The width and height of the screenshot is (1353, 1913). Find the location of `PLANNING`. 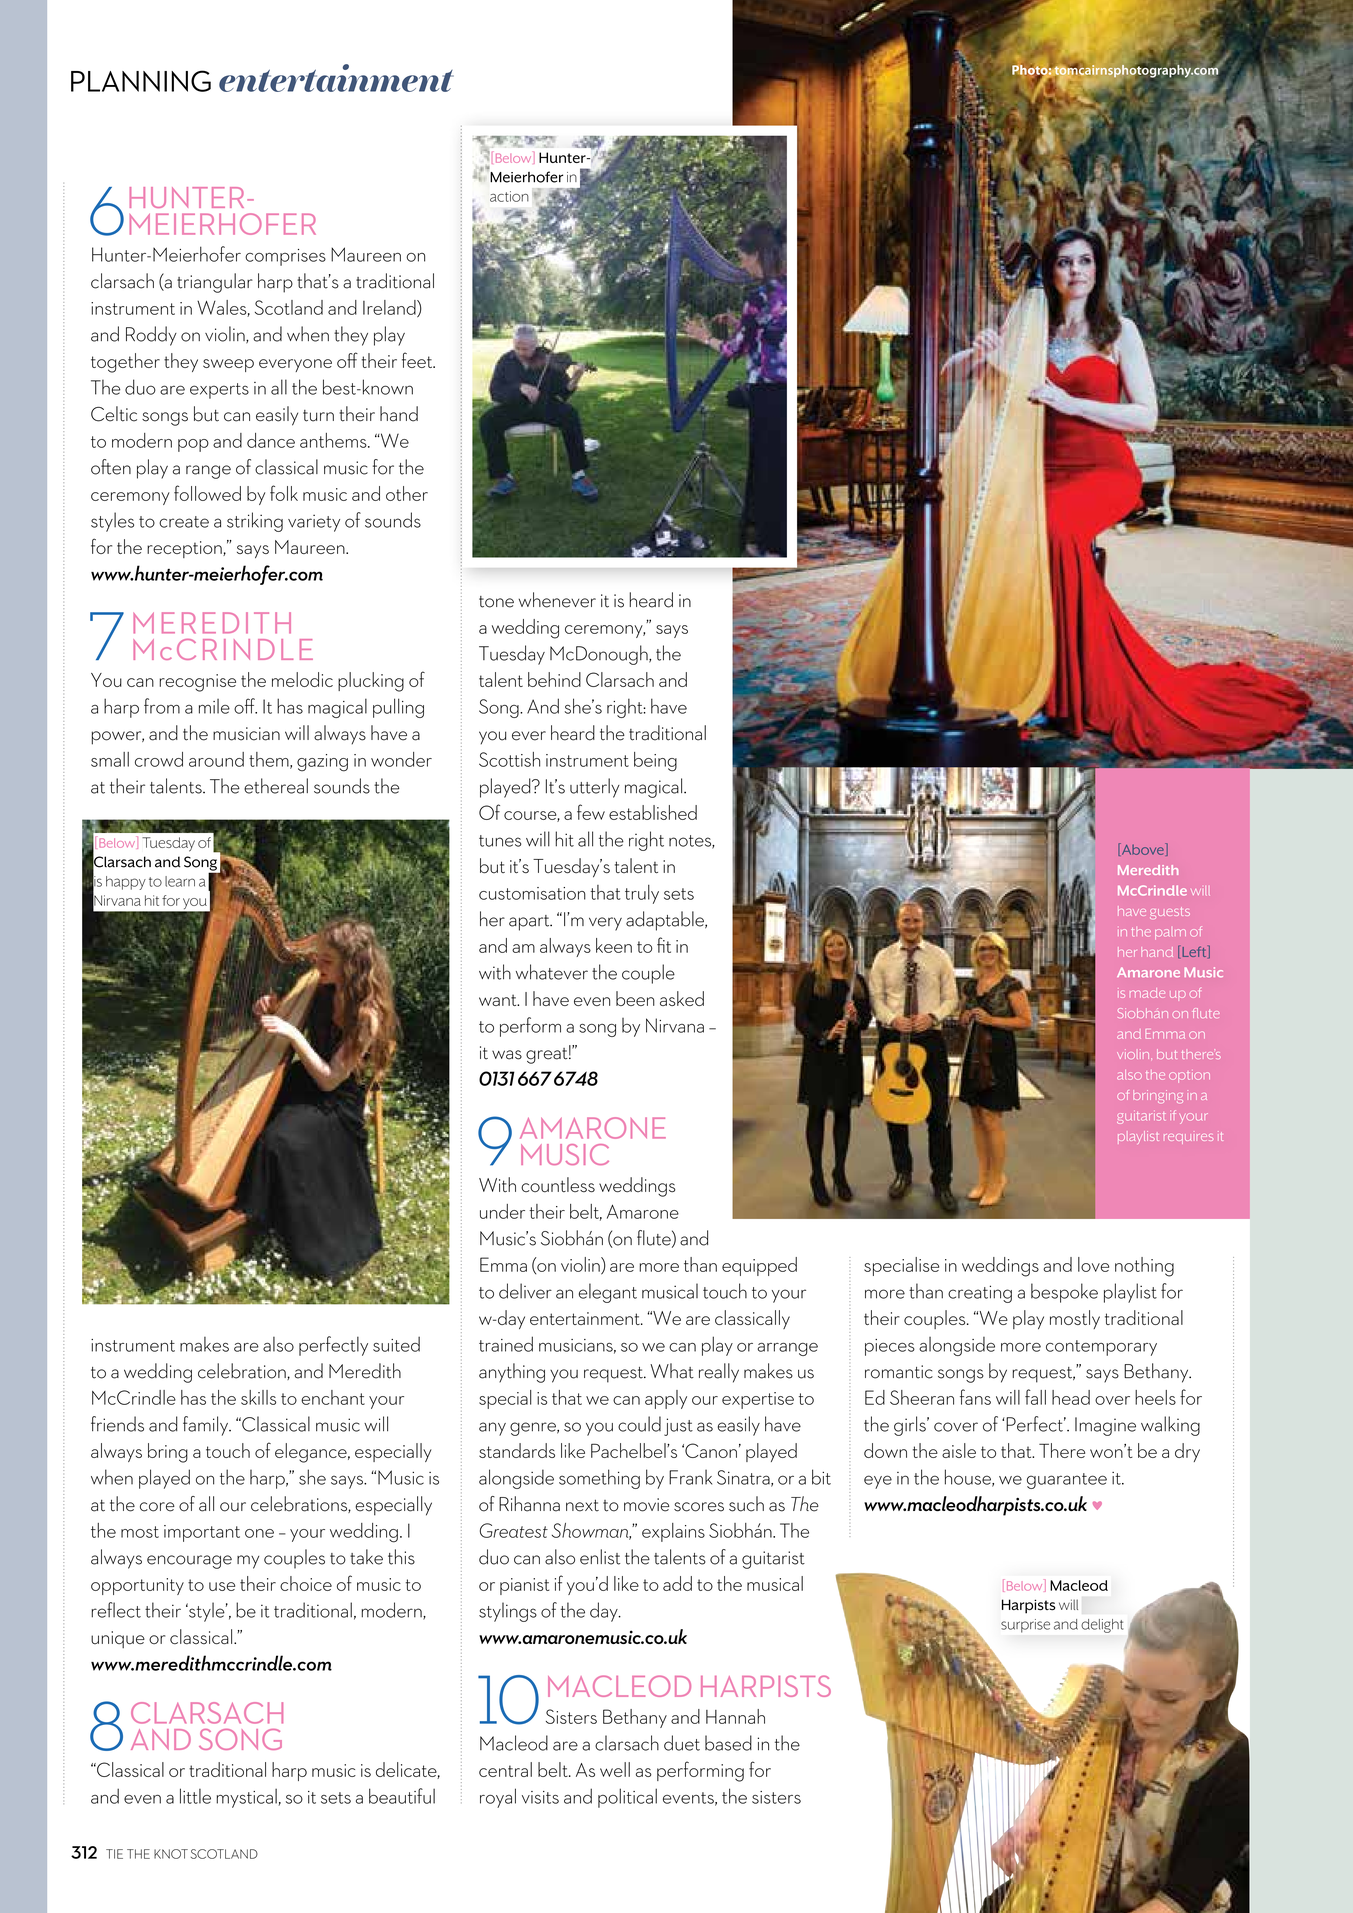

PLANNING is located at coordinates (141, 81).
